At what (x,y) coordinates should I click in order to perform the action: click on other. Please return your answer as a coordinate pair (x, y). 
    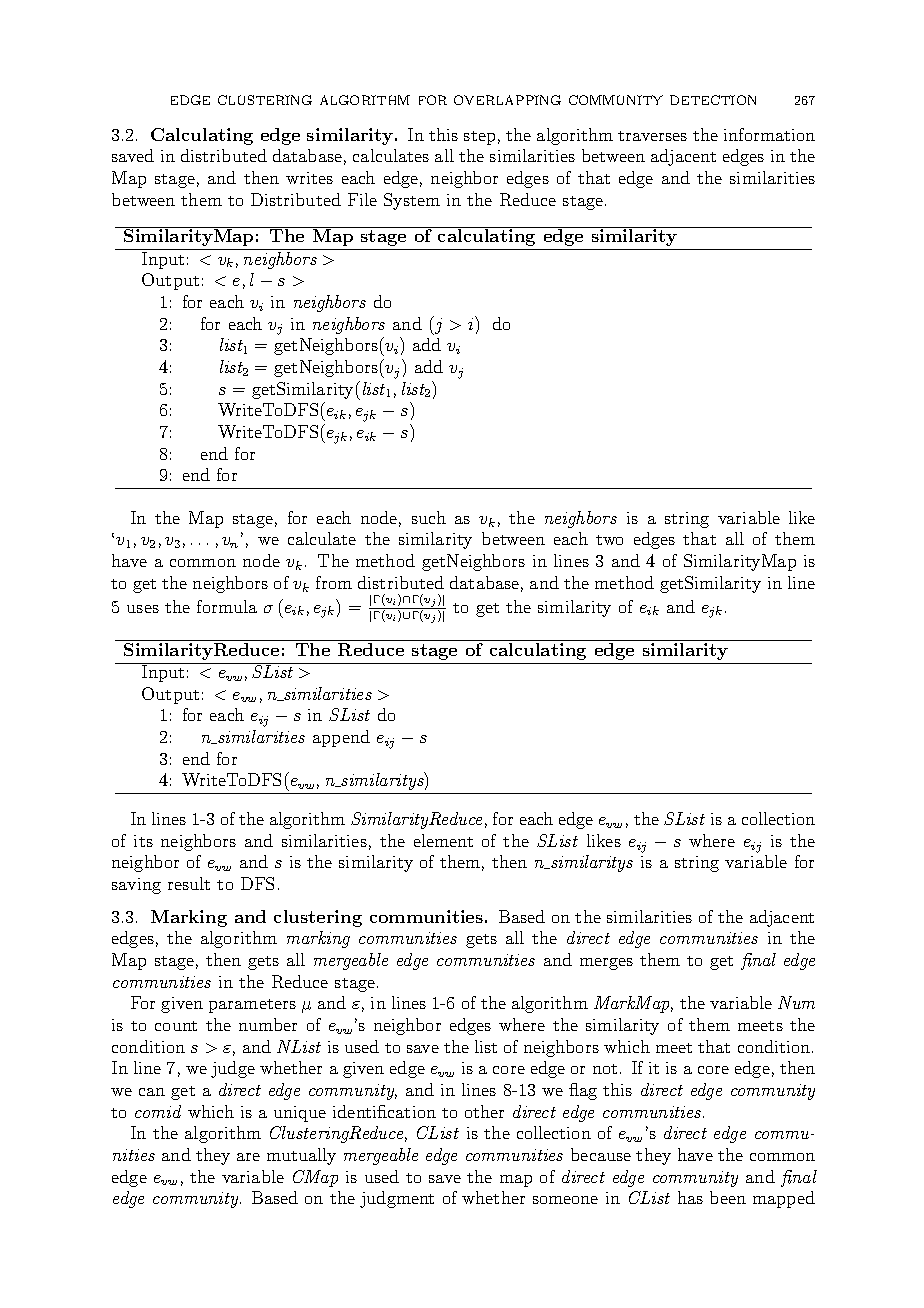
    Looking at the image, I should click on (484, 1111).
